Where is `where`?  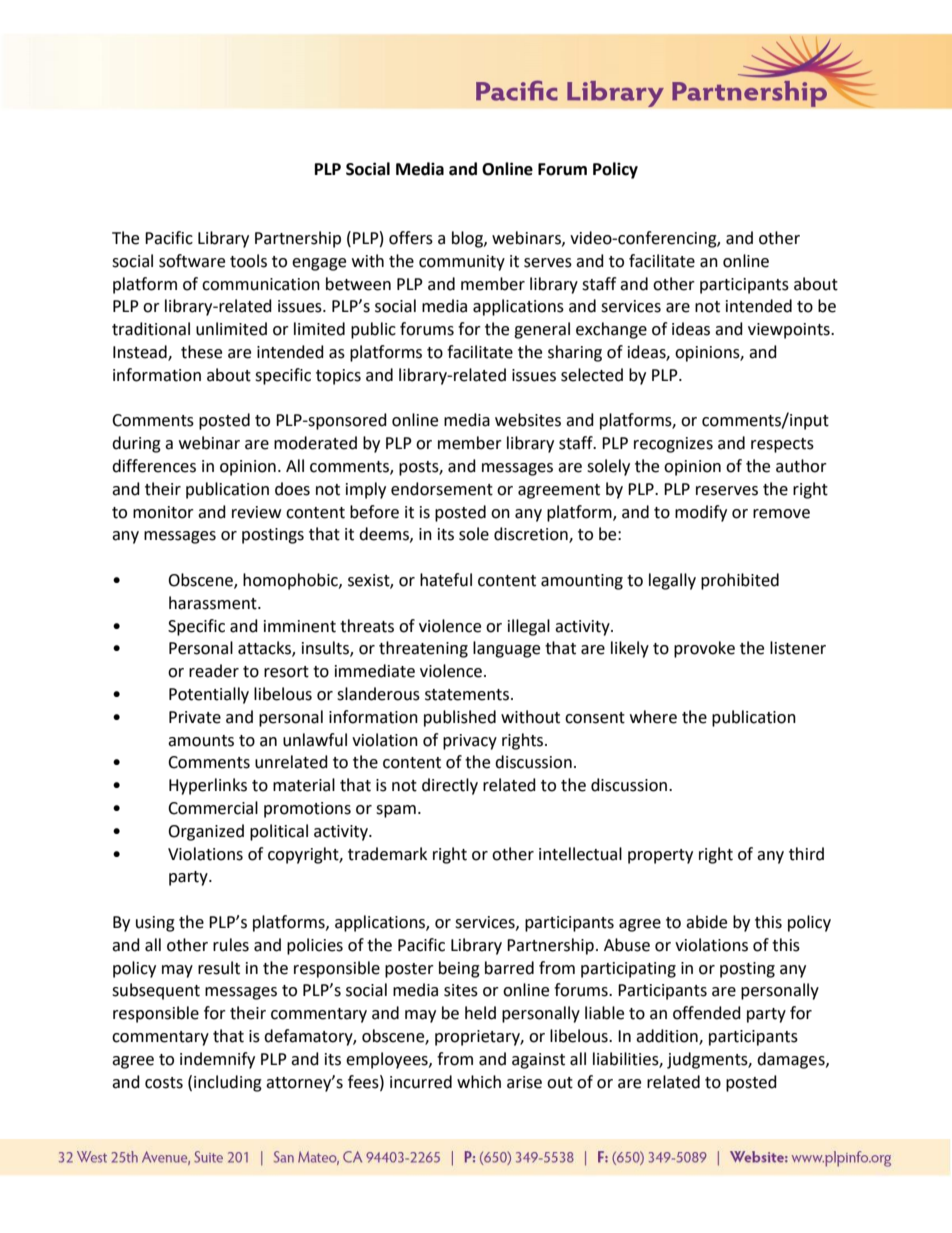 where is located at coordinates (653, 717).
